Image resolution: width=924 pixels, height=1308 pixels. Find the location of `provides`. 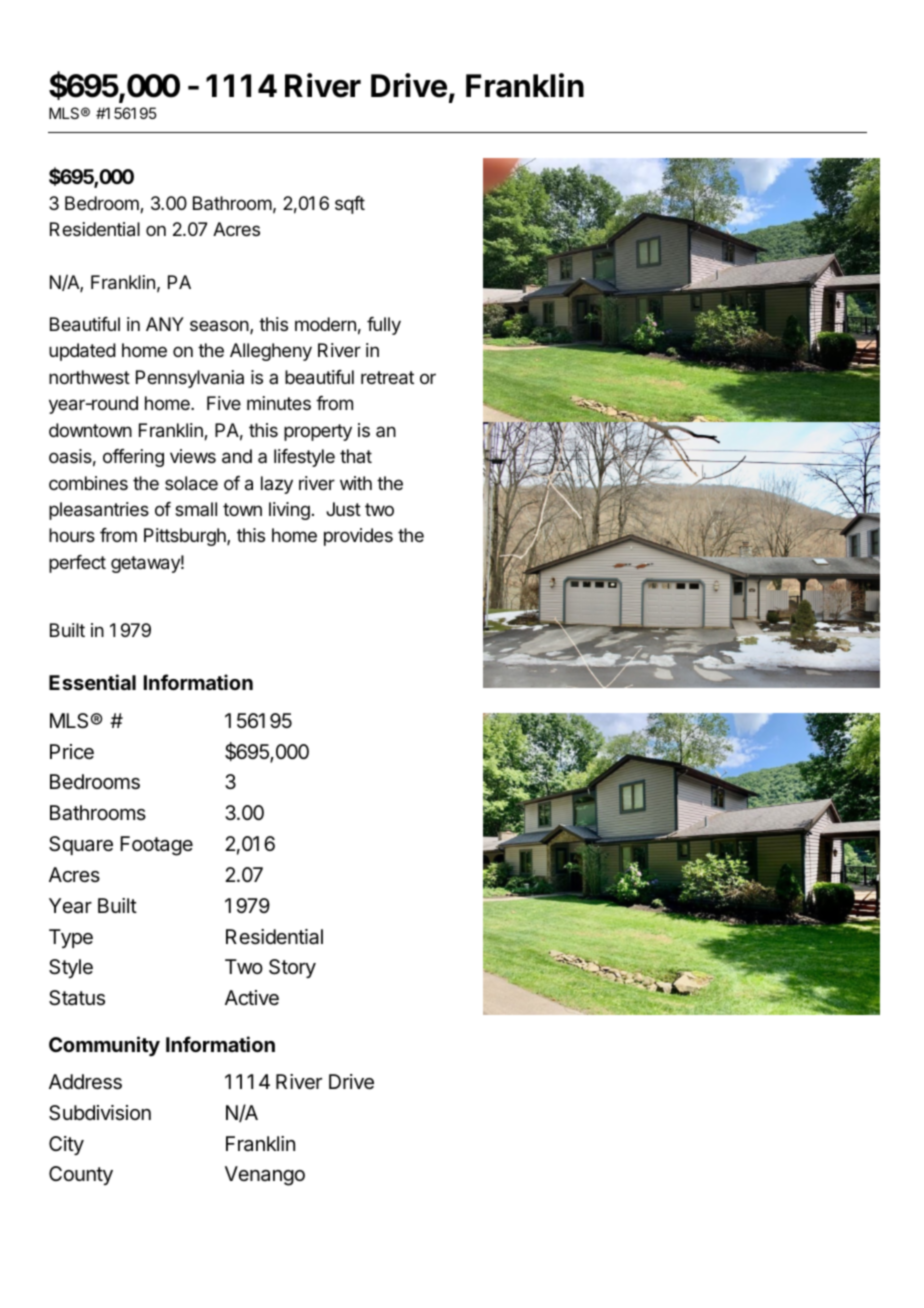

provides is located at coordinates (358, 537).
